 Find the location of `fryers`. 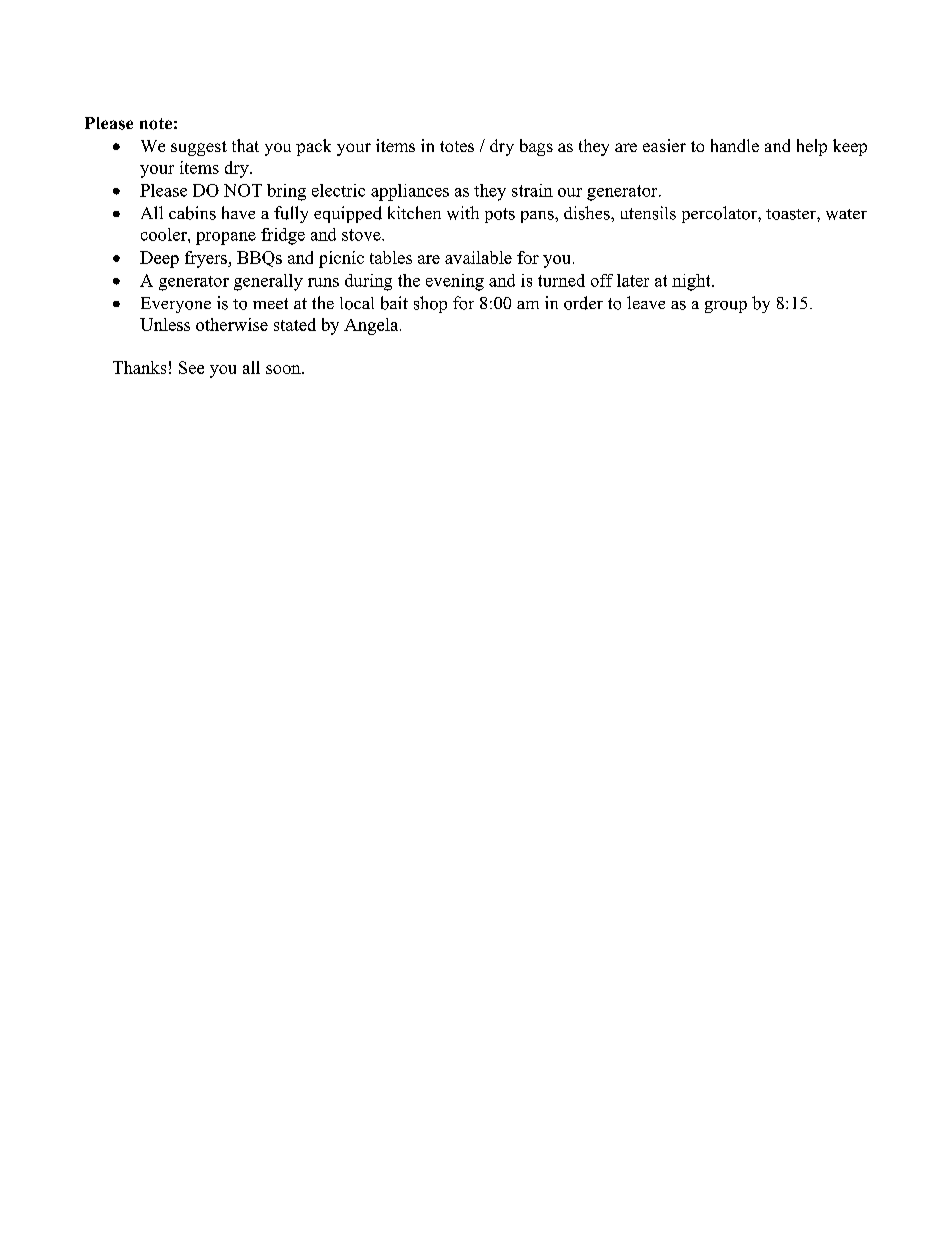

fryers is located at coordinates (207, 259).
